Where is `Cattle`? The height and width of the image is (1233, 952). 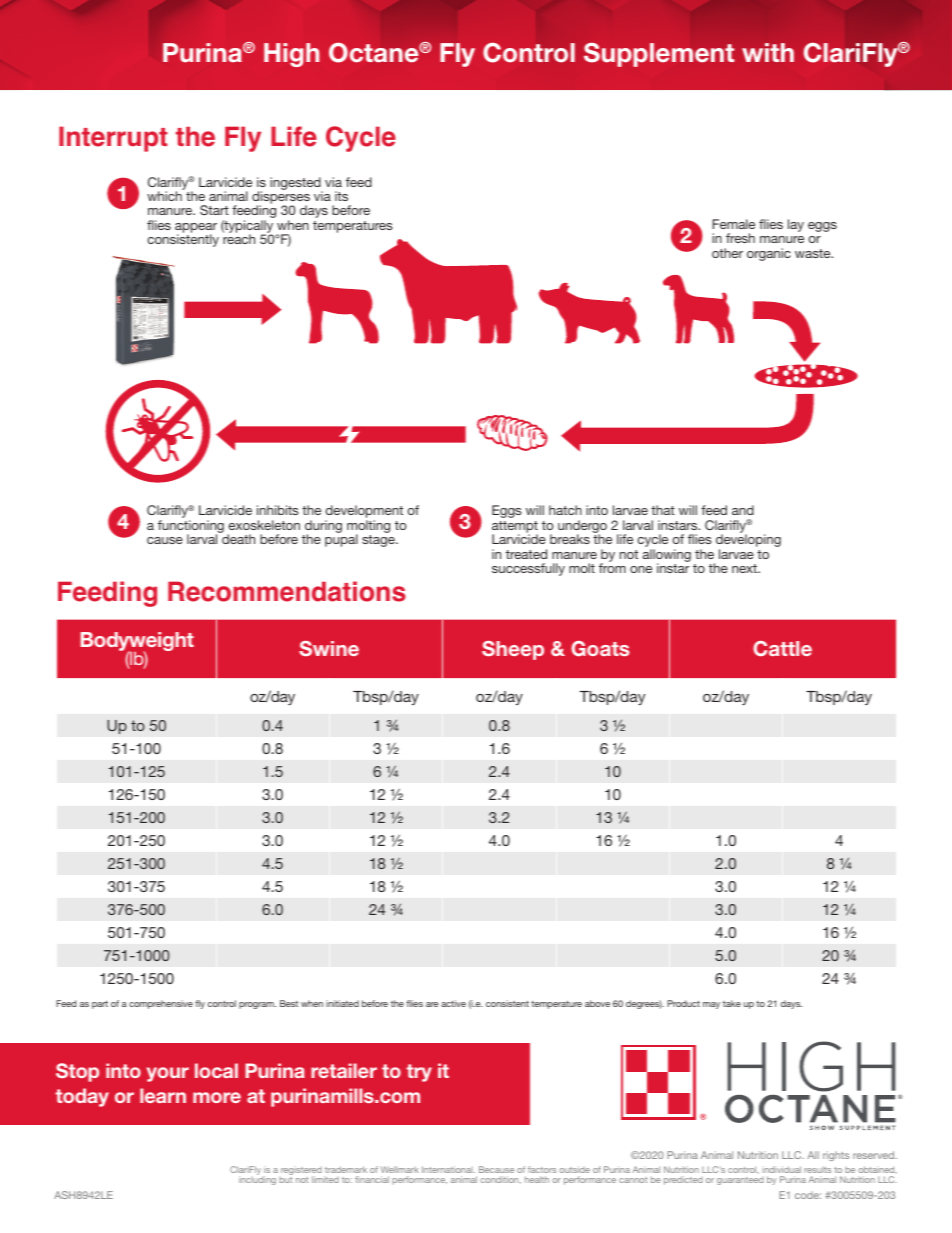 Cattle is located at coordinates (782, 649).
